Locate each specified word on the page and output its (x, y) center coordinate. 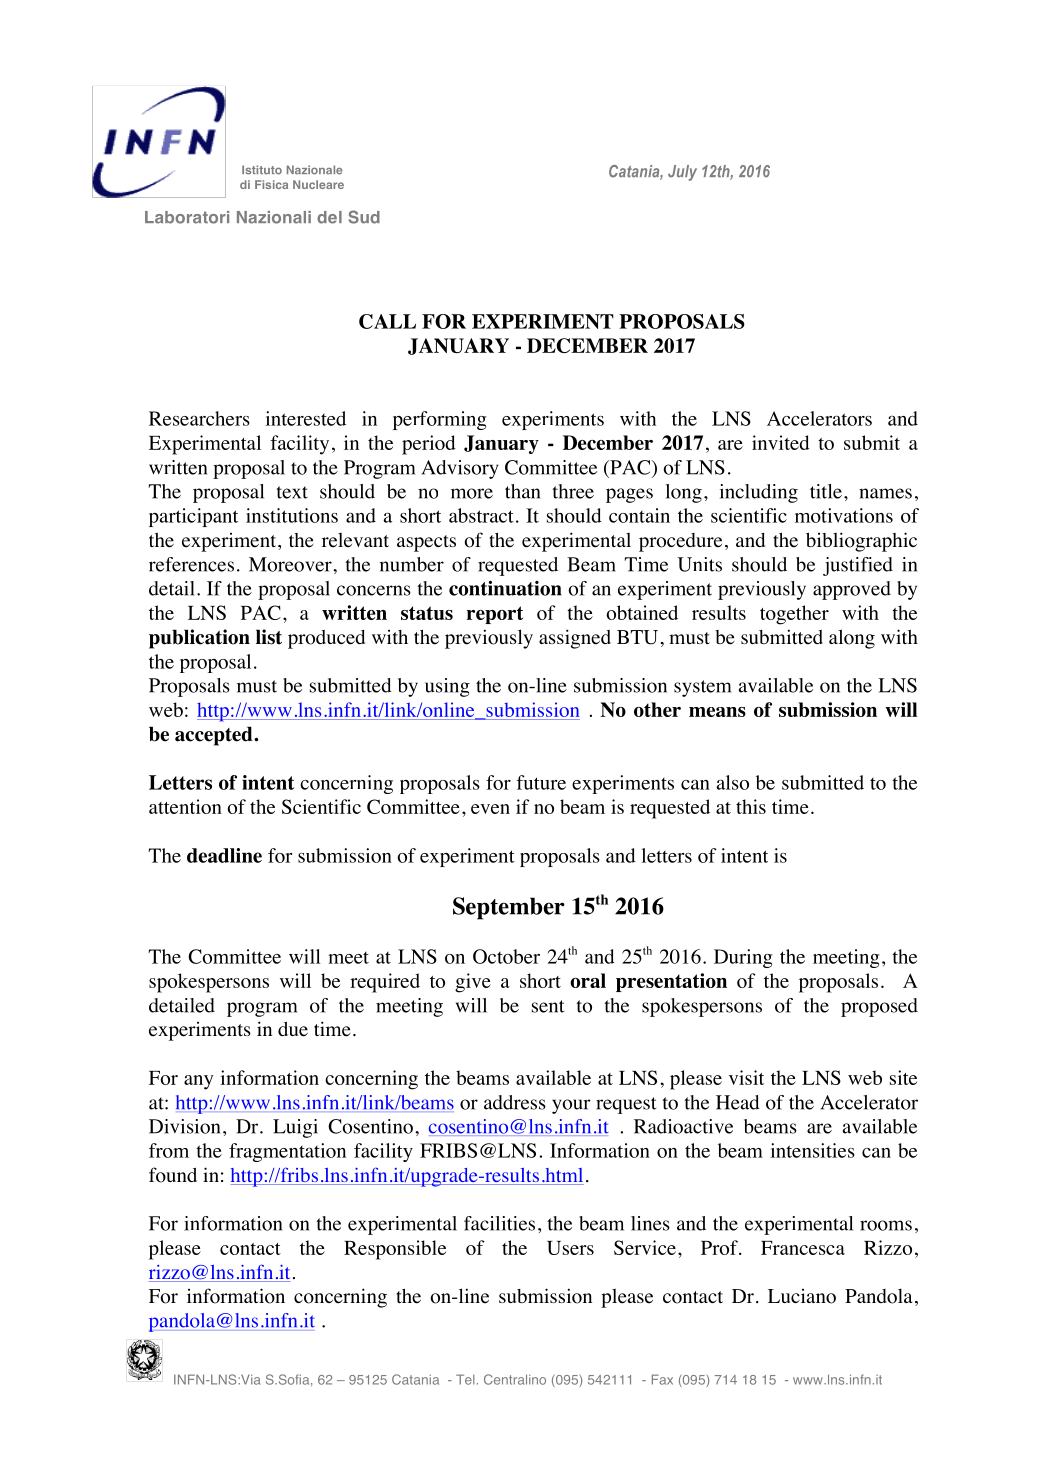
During (743, 958)
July (682, 173)
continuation (505, 588)
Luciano (802, 1296)
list (269, 637)
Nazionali (274, 217)
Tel (465, 1379)
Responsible (395, 1250)
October (506, 956)
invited (781, 442)
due (293, 1029)
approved (852, 590)
